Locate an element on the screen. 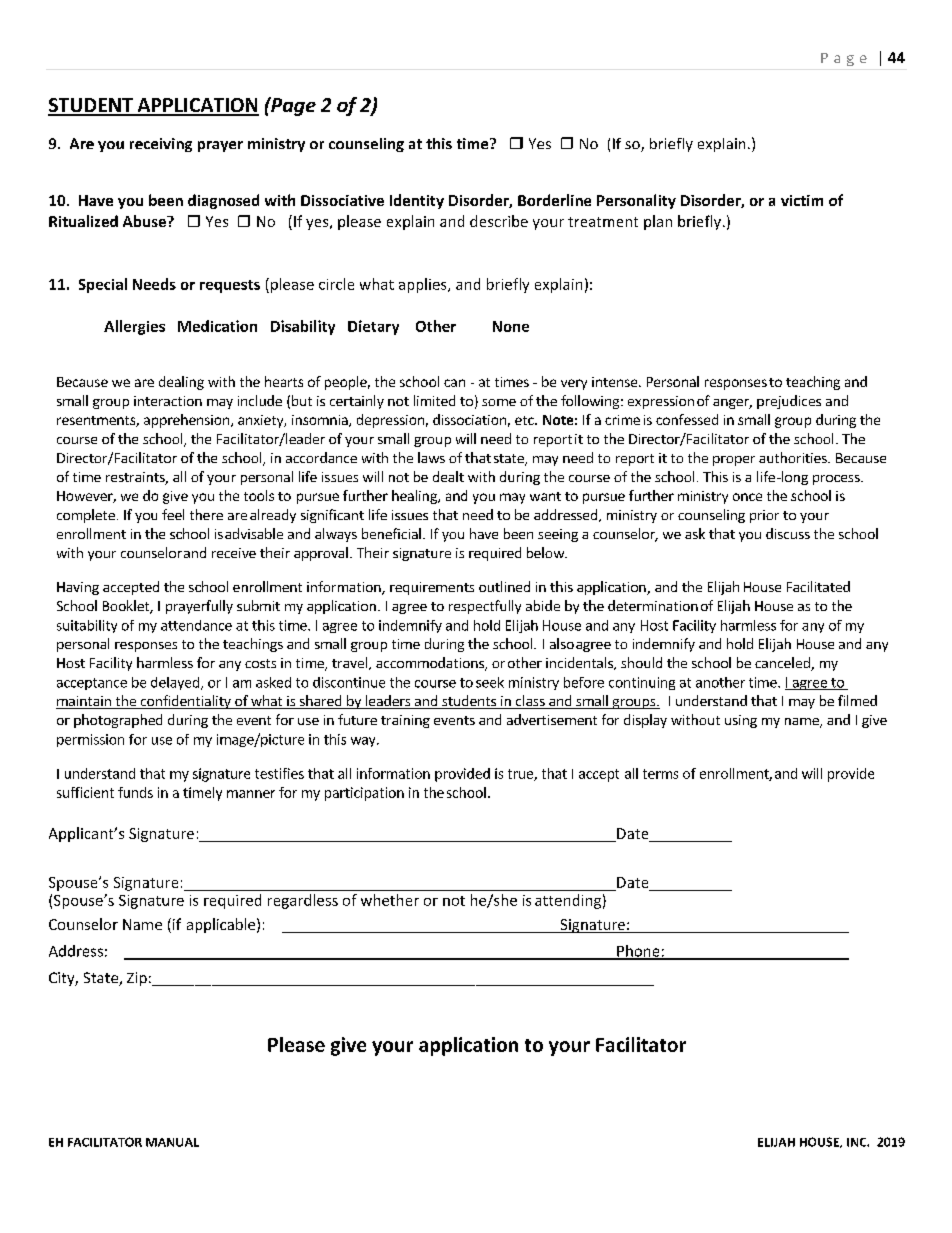 This screenshot has height=1233, width=952. MANUAL is located at coordinates (172, 1142).
